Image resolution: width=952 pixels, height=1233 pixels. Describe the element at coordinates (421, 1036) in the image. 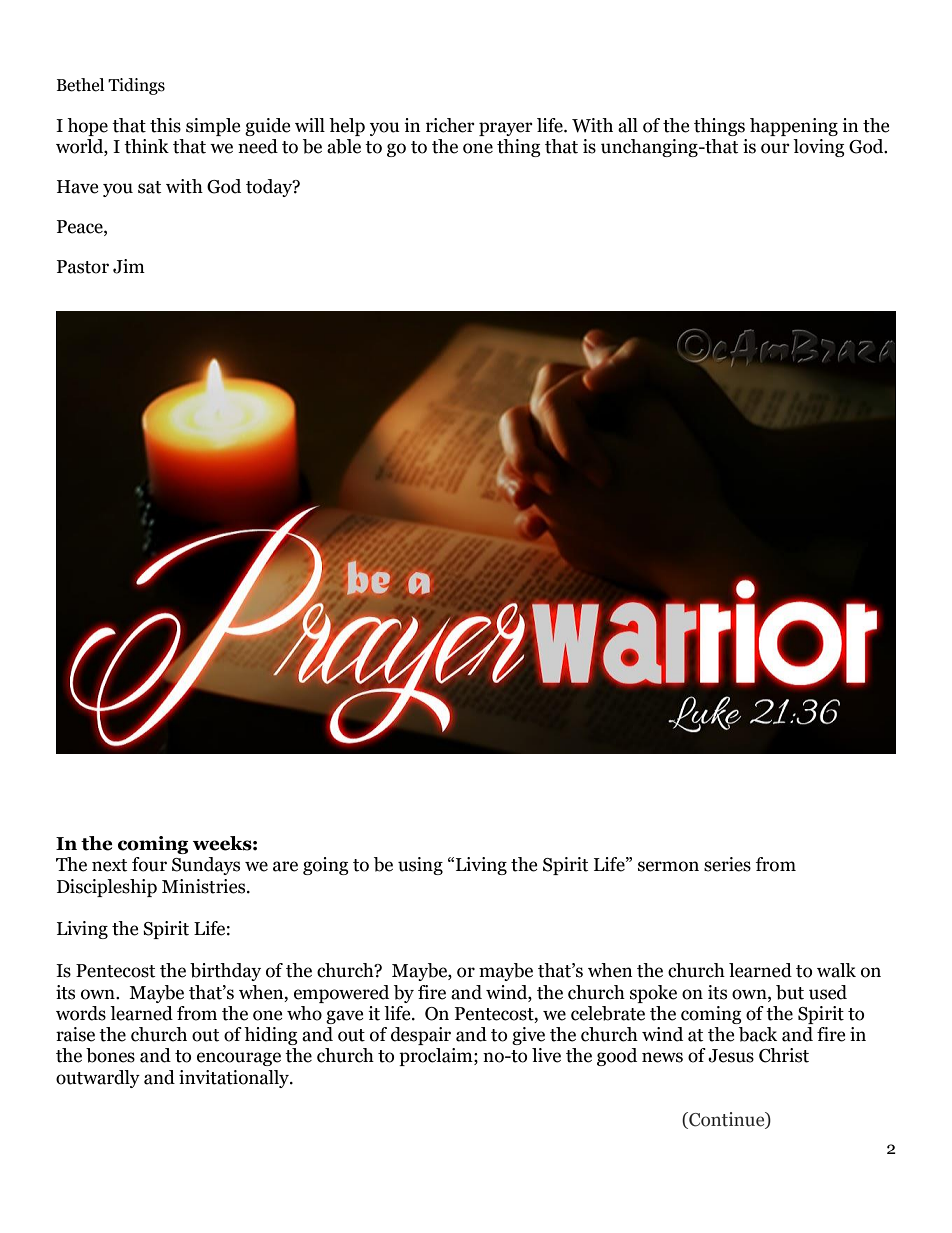

I see `despair` at that location.
